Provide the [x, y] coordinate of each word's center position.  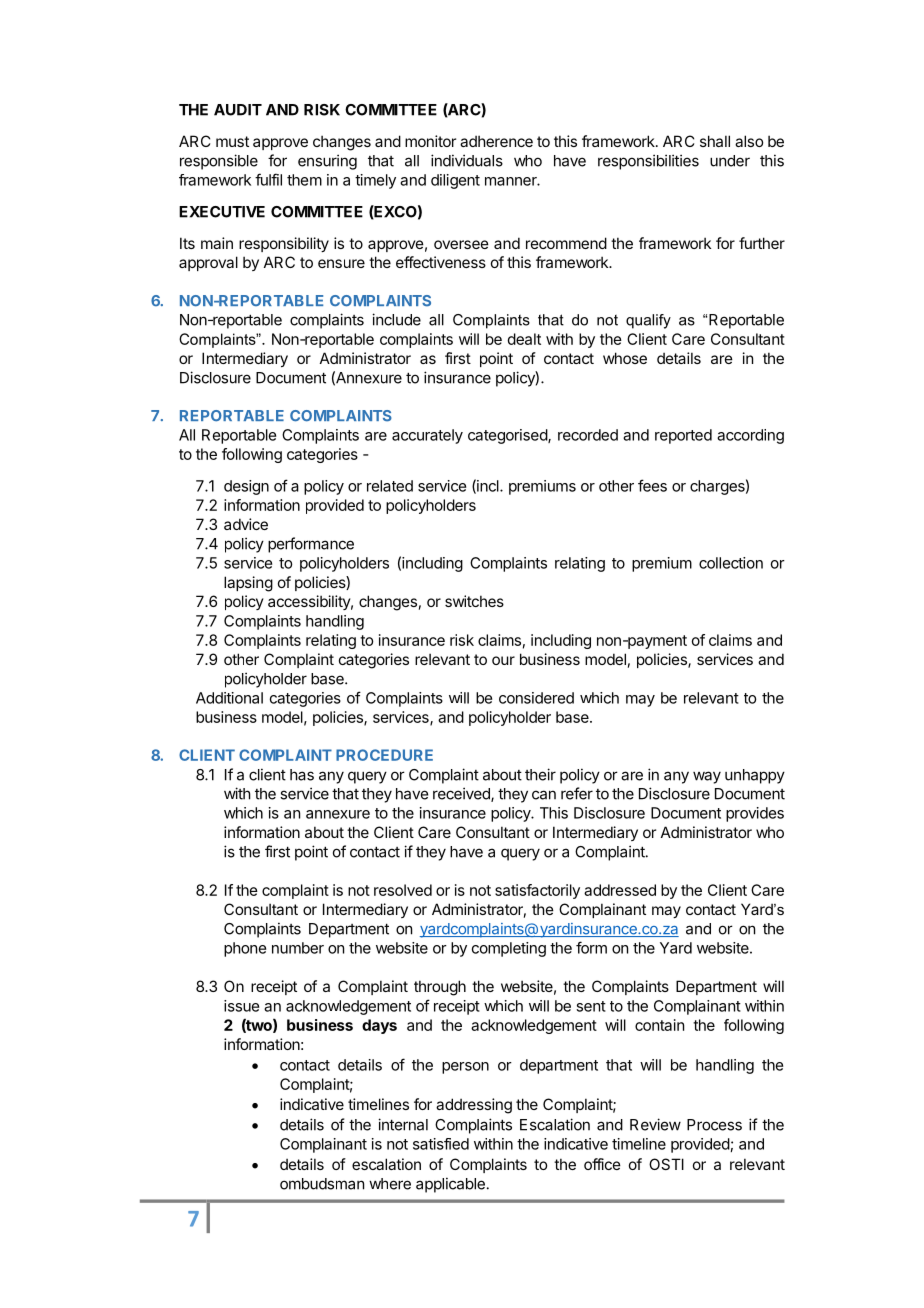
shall [715, 141]
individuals [467, 160]
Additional [229, 698]
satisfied [441, 1144]
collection [731, 563]
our [503, 660]
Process [714, 1125]
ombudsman [322, 1184]
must [232, 141]
